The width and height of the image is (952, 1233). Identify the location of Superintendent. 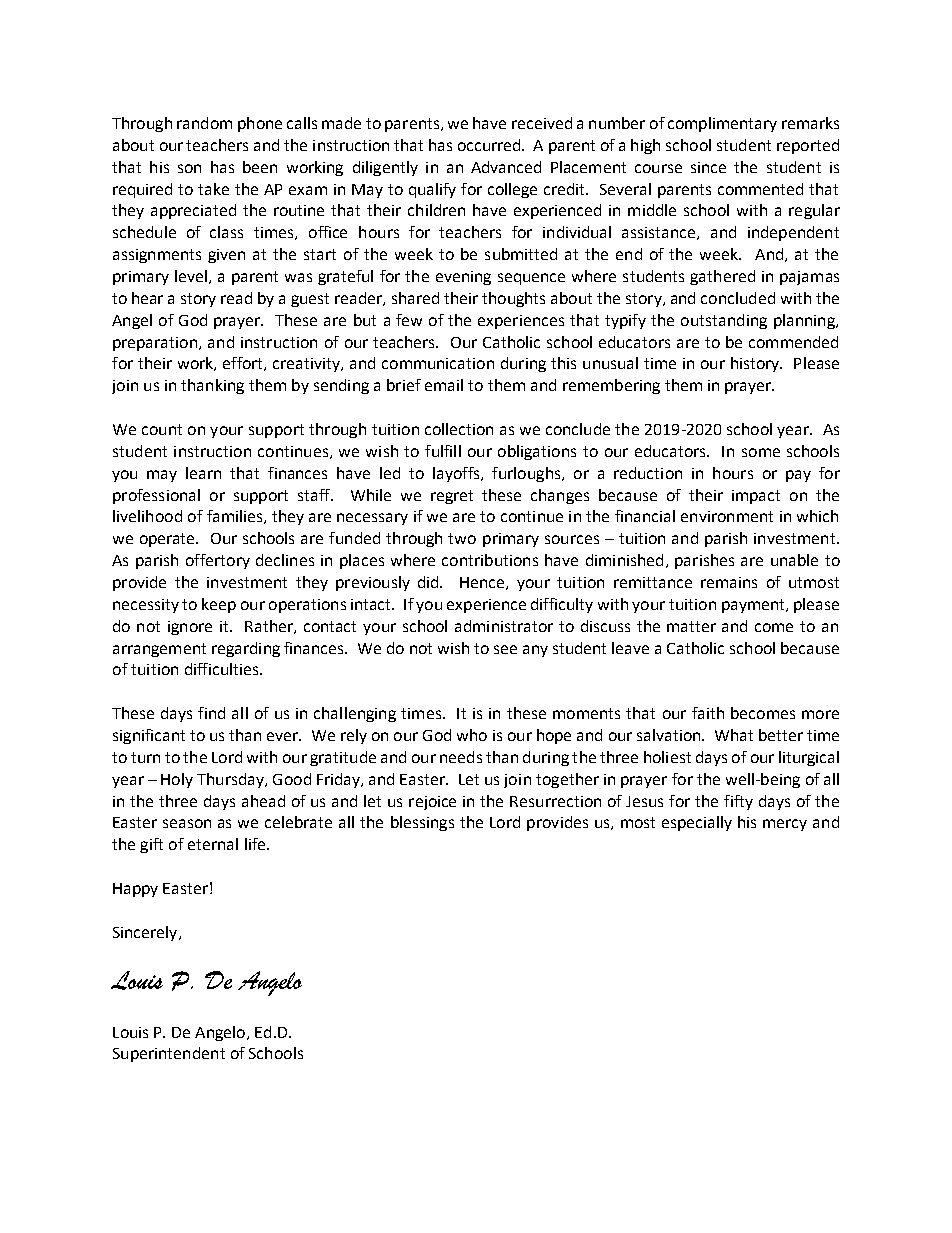
(169, 1054).
